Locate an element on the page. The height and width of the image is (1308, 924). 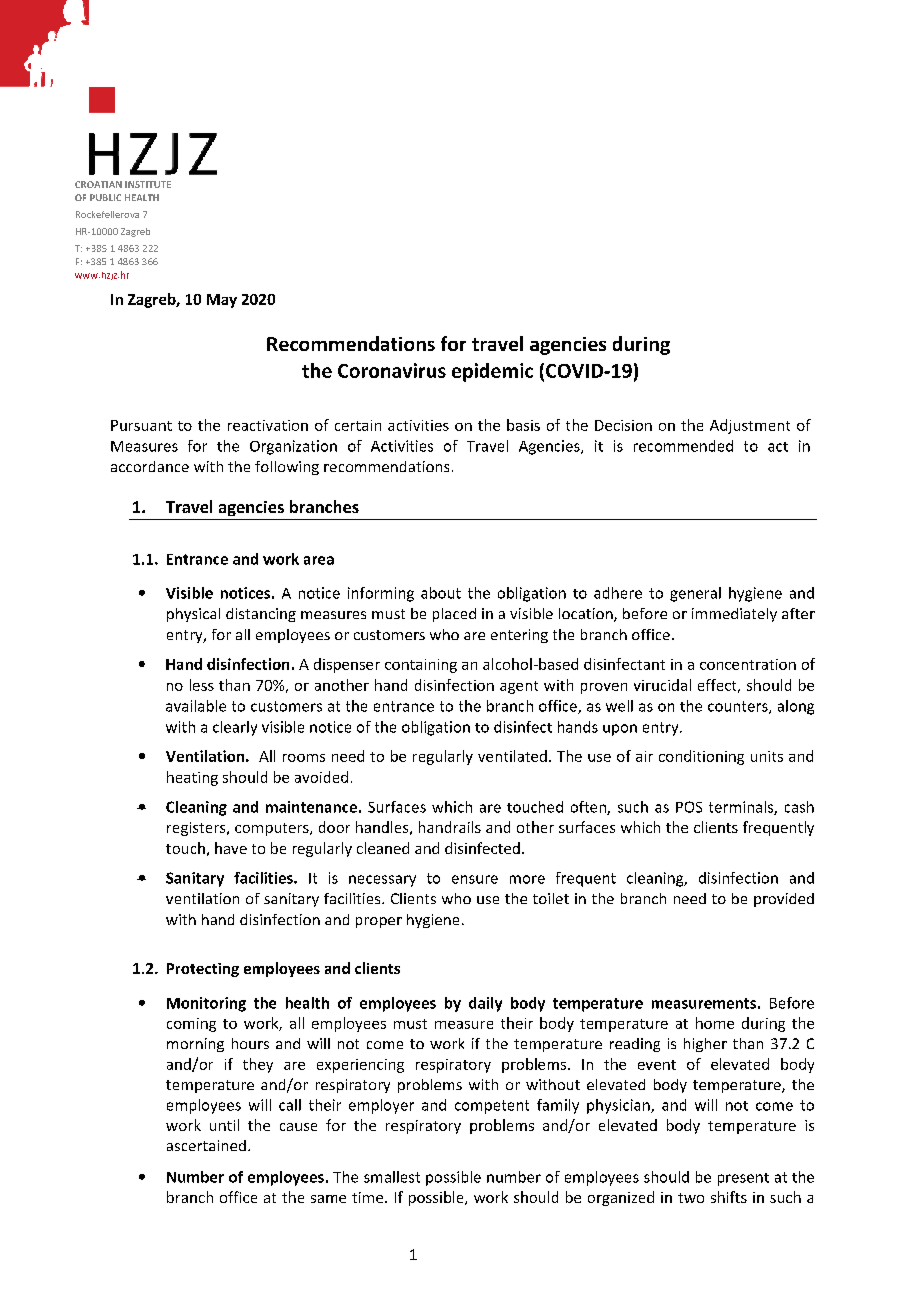
counters is located at coordinates (739, 707).
